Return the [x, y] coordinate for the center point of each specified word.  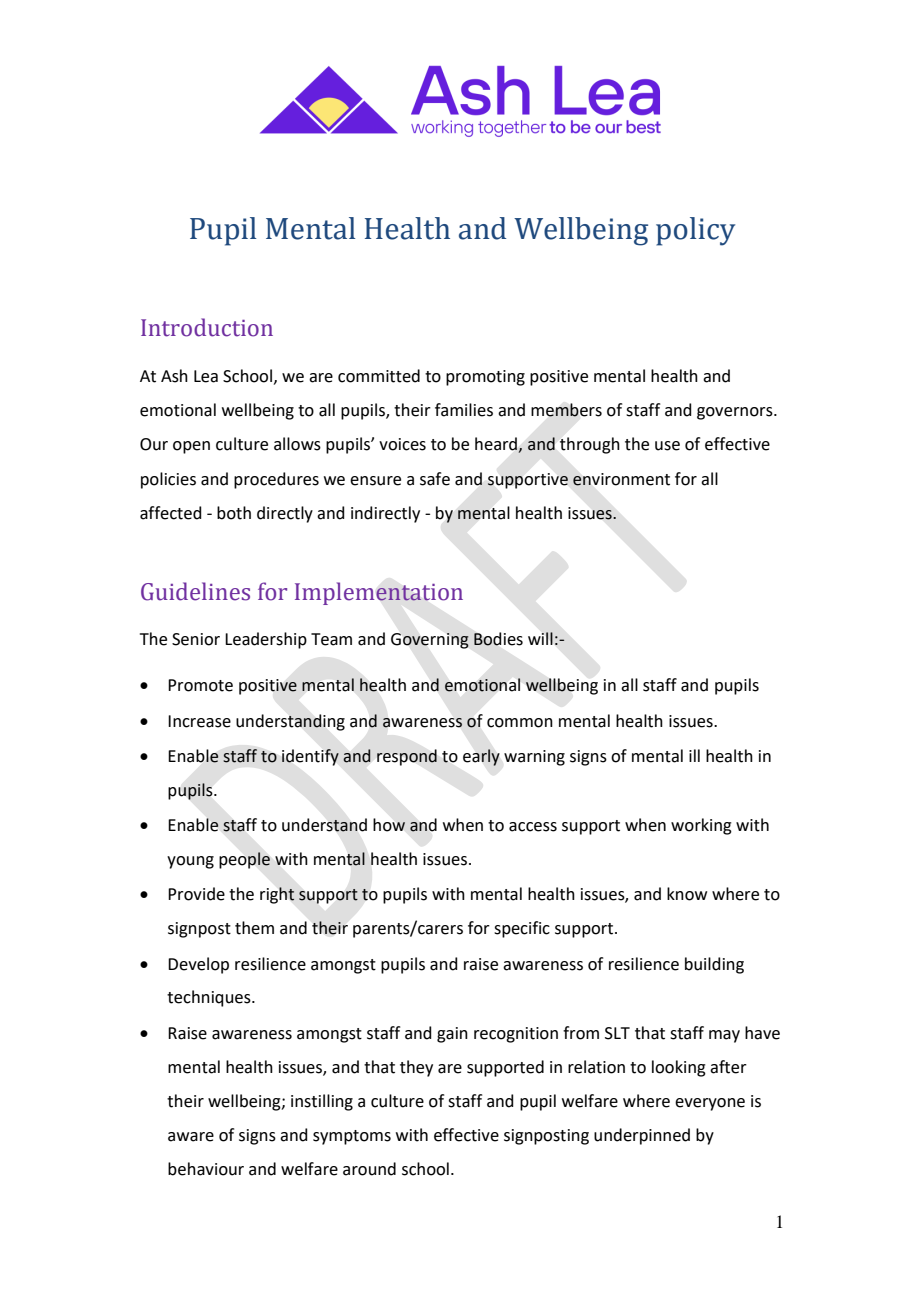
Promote [200, 685]
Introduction [207, 327]
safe [435, 479]
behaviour [206, 1169]
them [254, 928]
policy [695, 231]
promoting [485, 378]
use [667, 446]
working [701, 826]
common [520, 723]
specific [522, 929]
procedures [276, 480]
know [687, 894]
